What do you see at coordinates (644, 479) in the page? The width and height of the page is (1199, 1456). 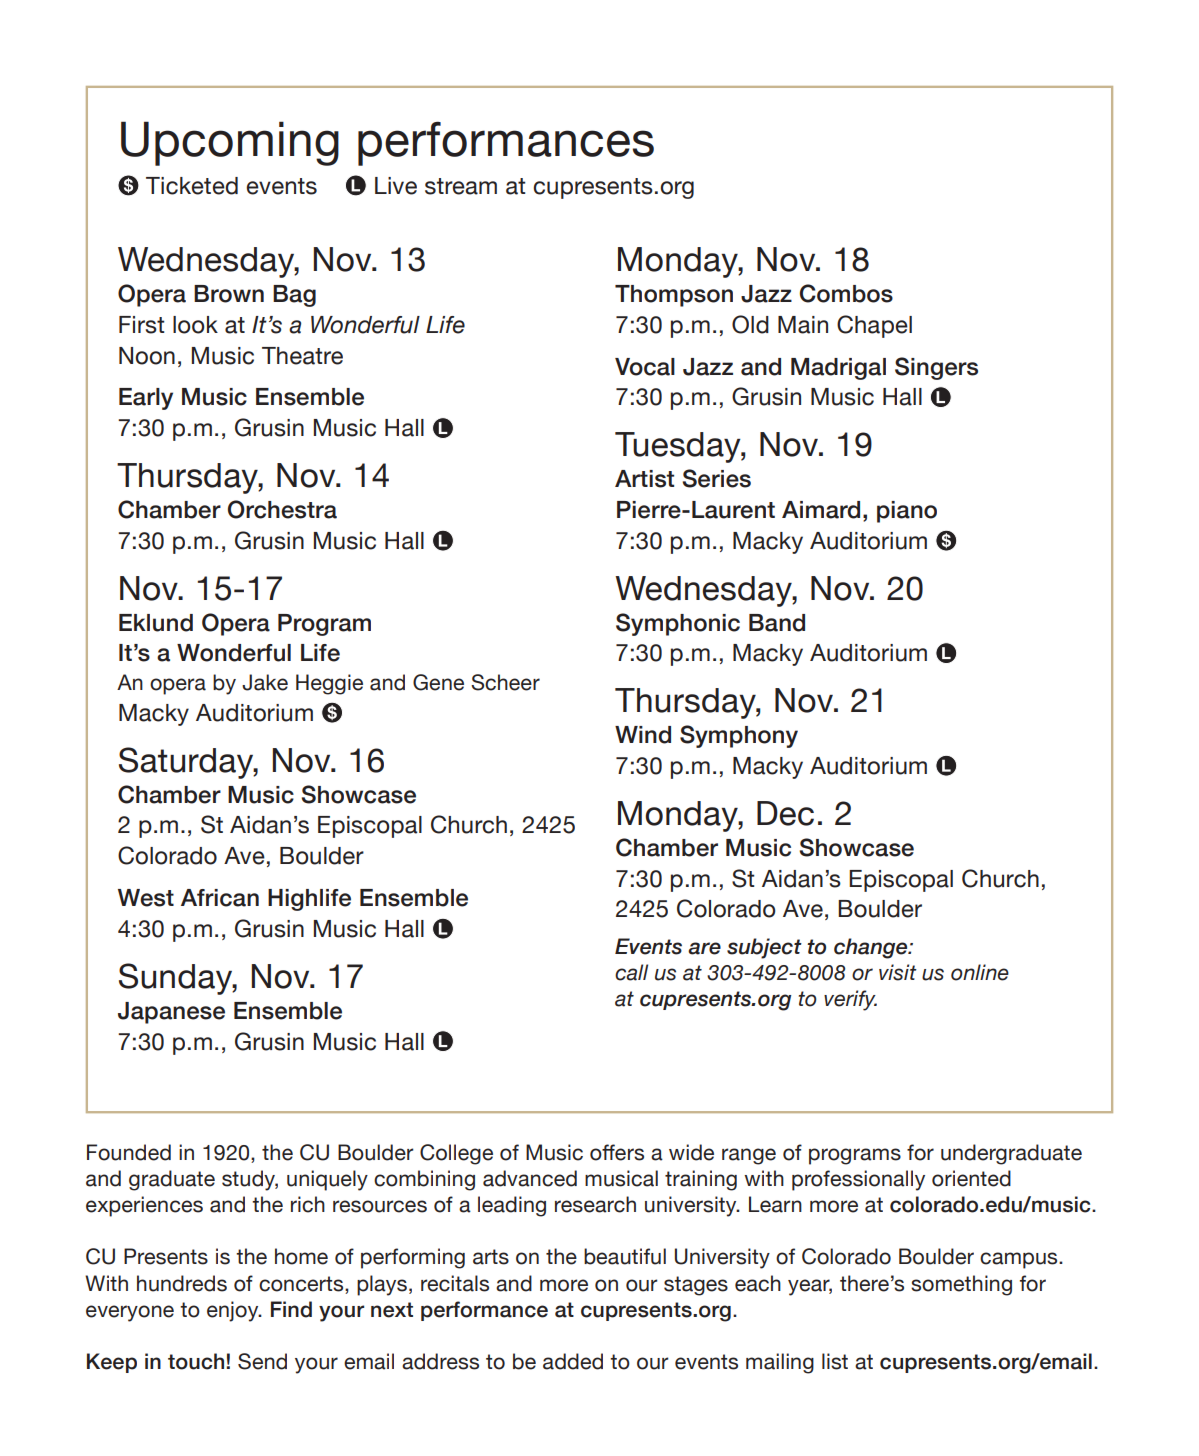 I see `Artist` at bounding box center [644, 479].
